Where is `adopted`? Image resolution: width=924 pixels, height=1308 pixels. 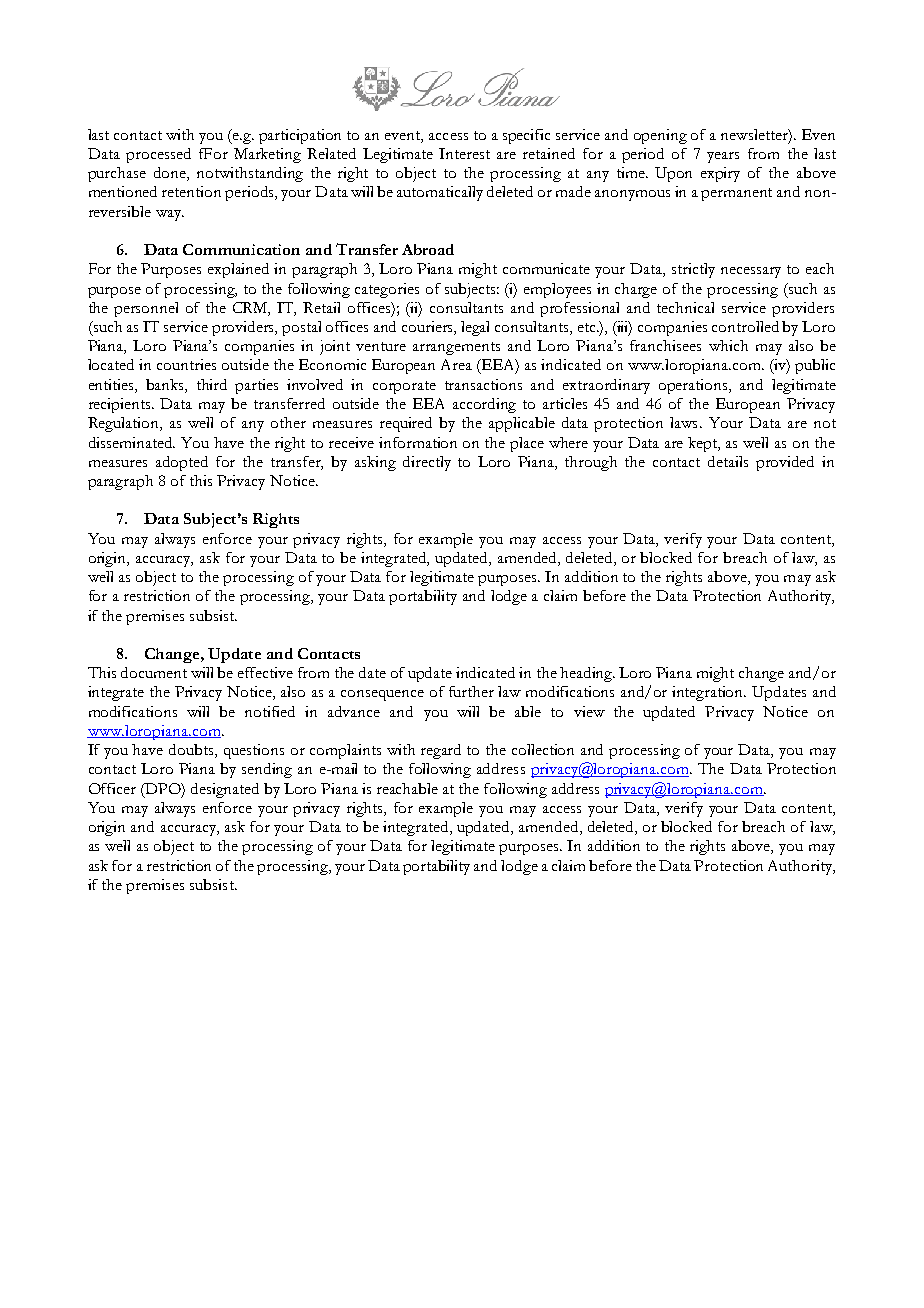
adopted is located at coordinates (182, 463).
